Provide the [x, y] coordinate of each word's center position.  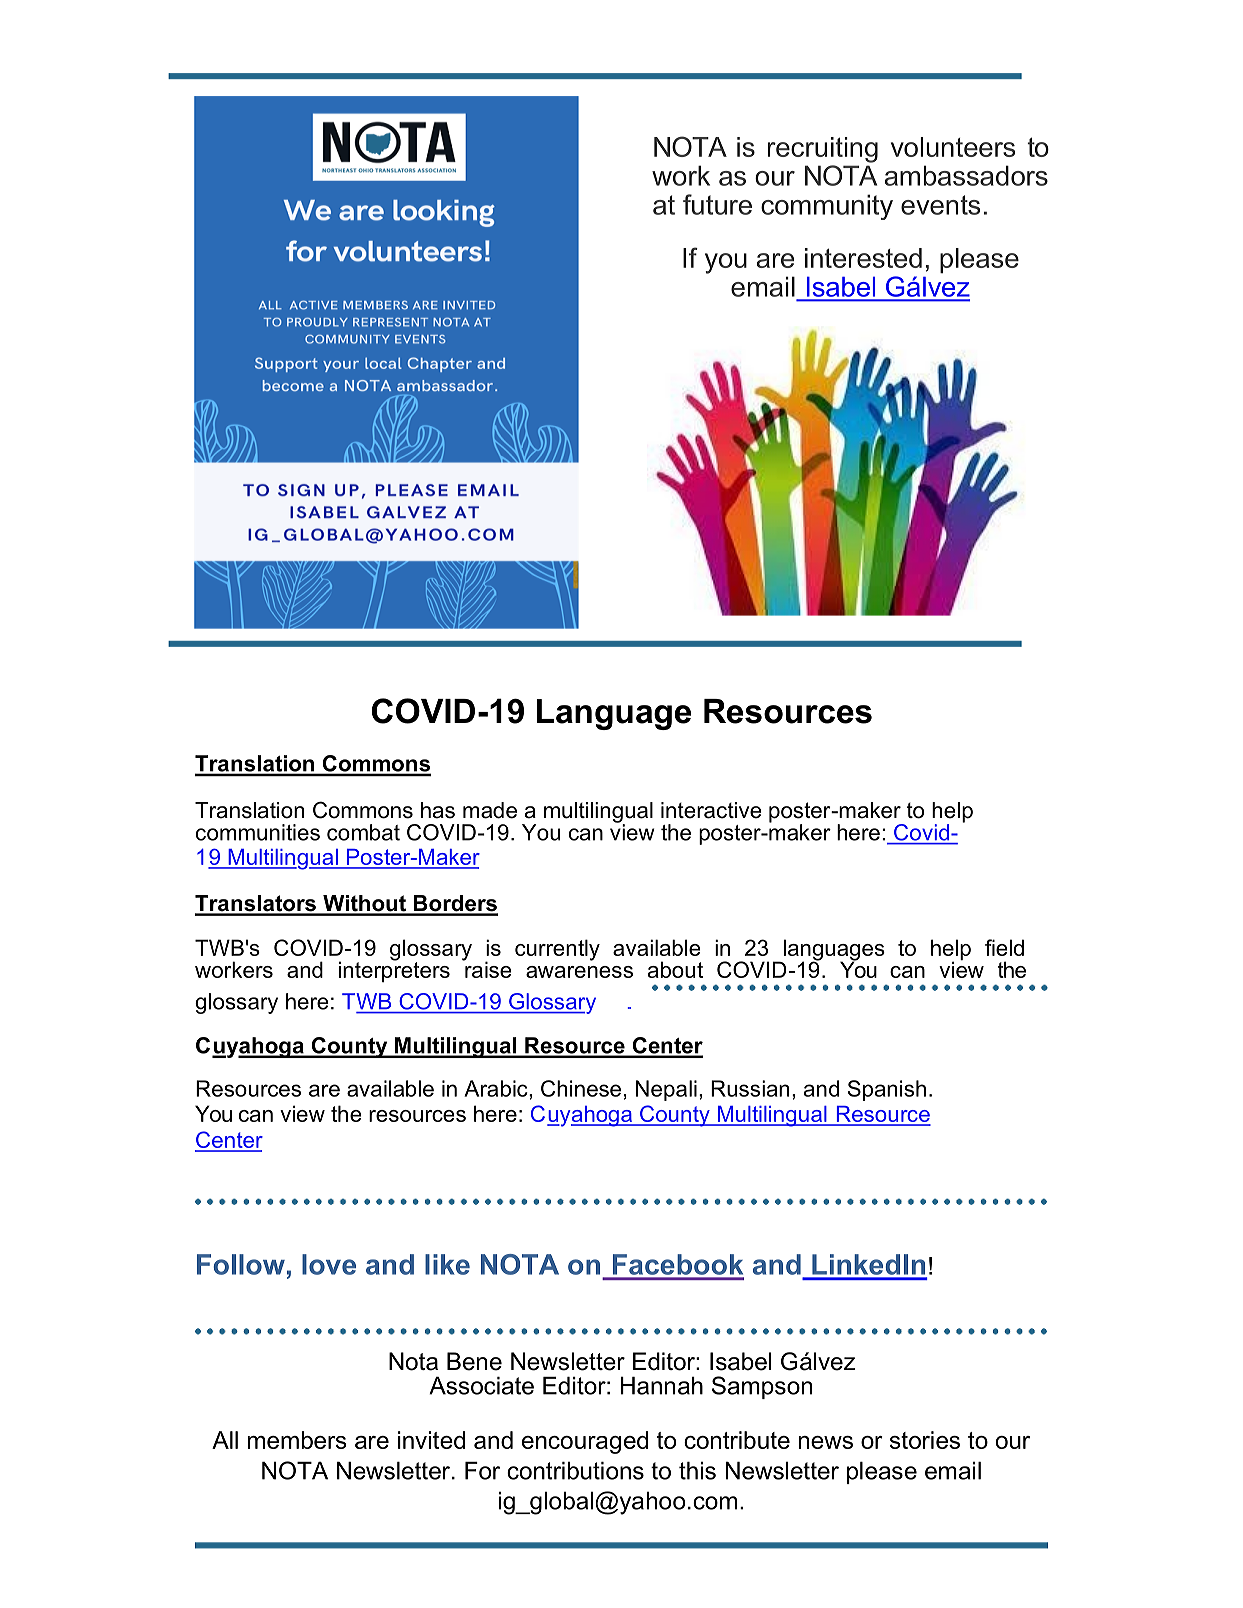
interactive [711, 810]
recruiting [823, 150]
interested [863, 258]
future [717, 204]
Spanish [887, 1090]
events [940, 205]
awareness [579, 972]
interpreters [394, 970]
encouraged [585, 1442]
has [438, 810]
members [297, 1440]
